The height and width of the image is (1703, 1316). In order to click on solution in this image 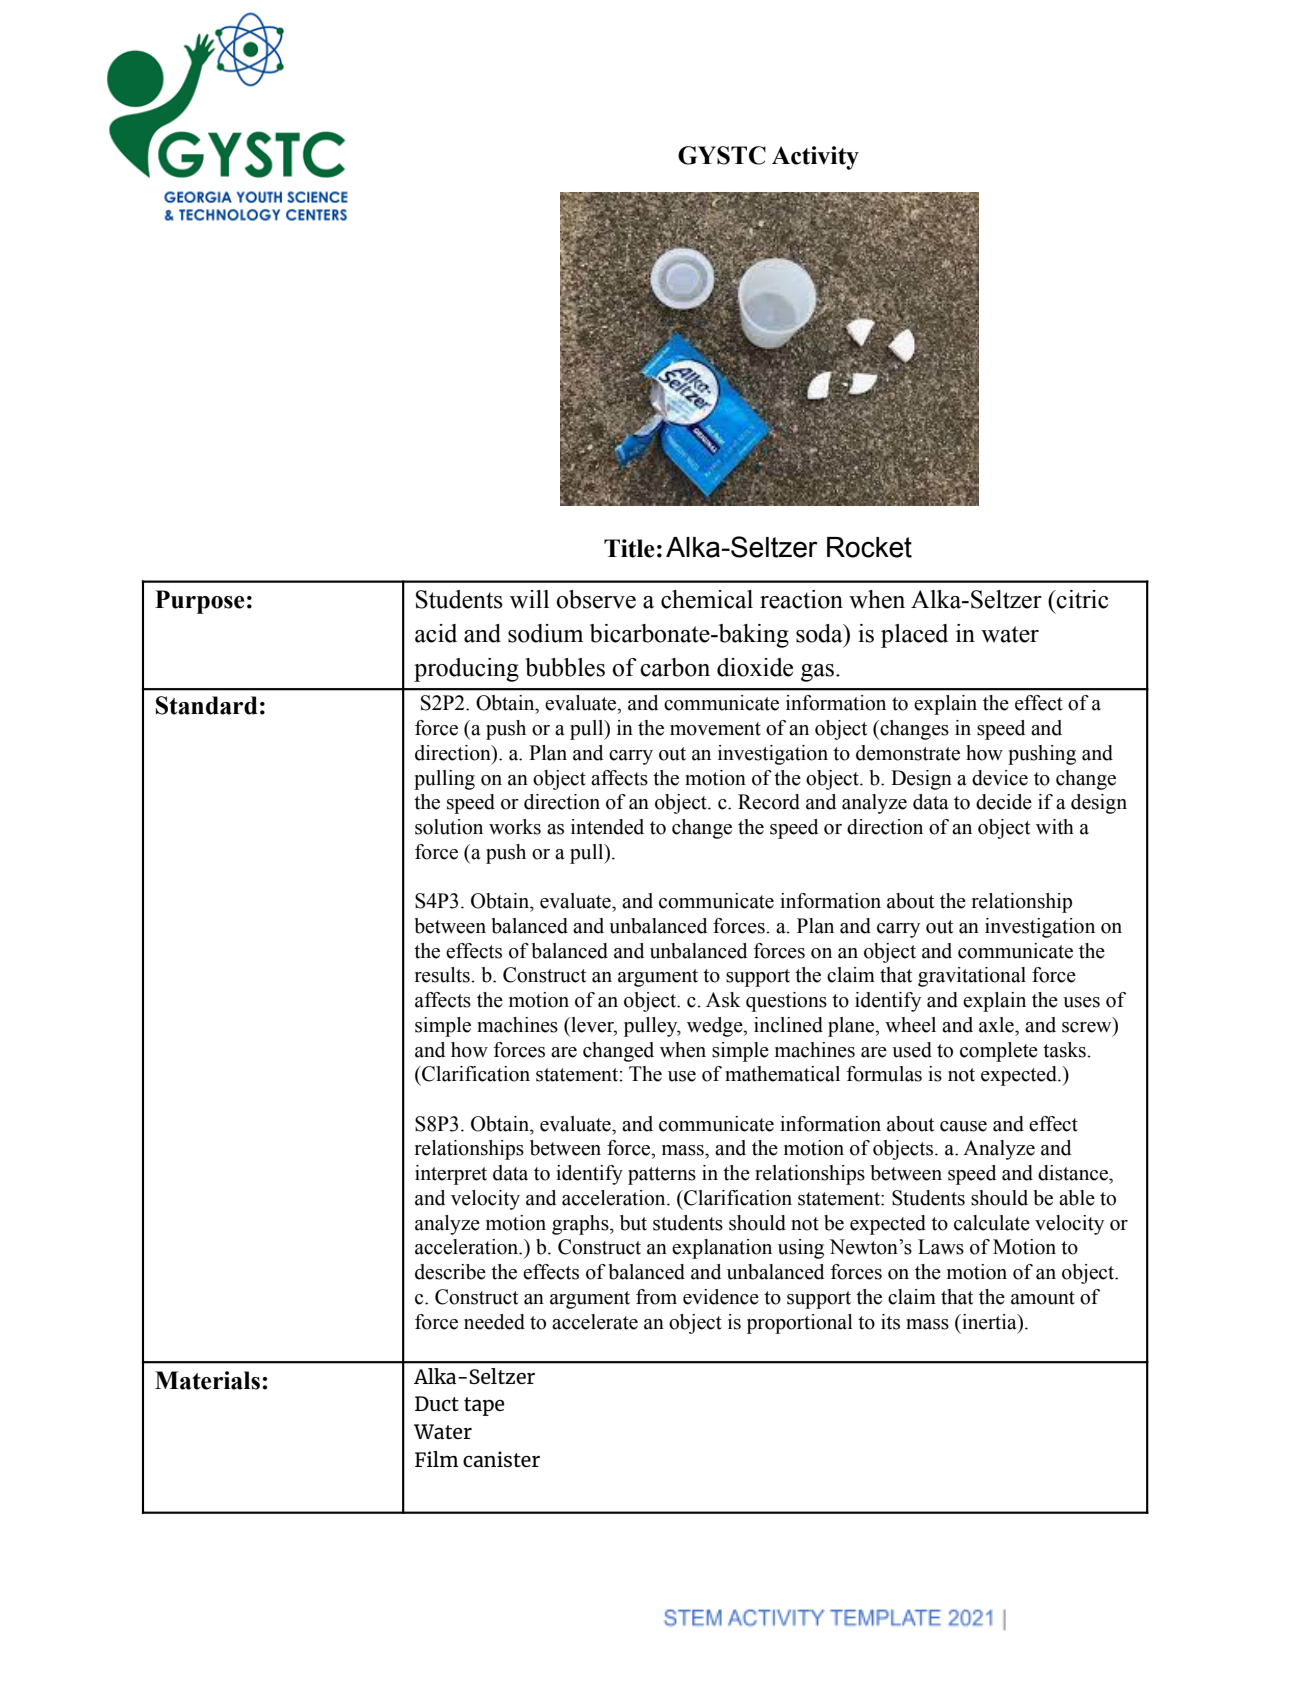, I will do `click(449, 827)`.
